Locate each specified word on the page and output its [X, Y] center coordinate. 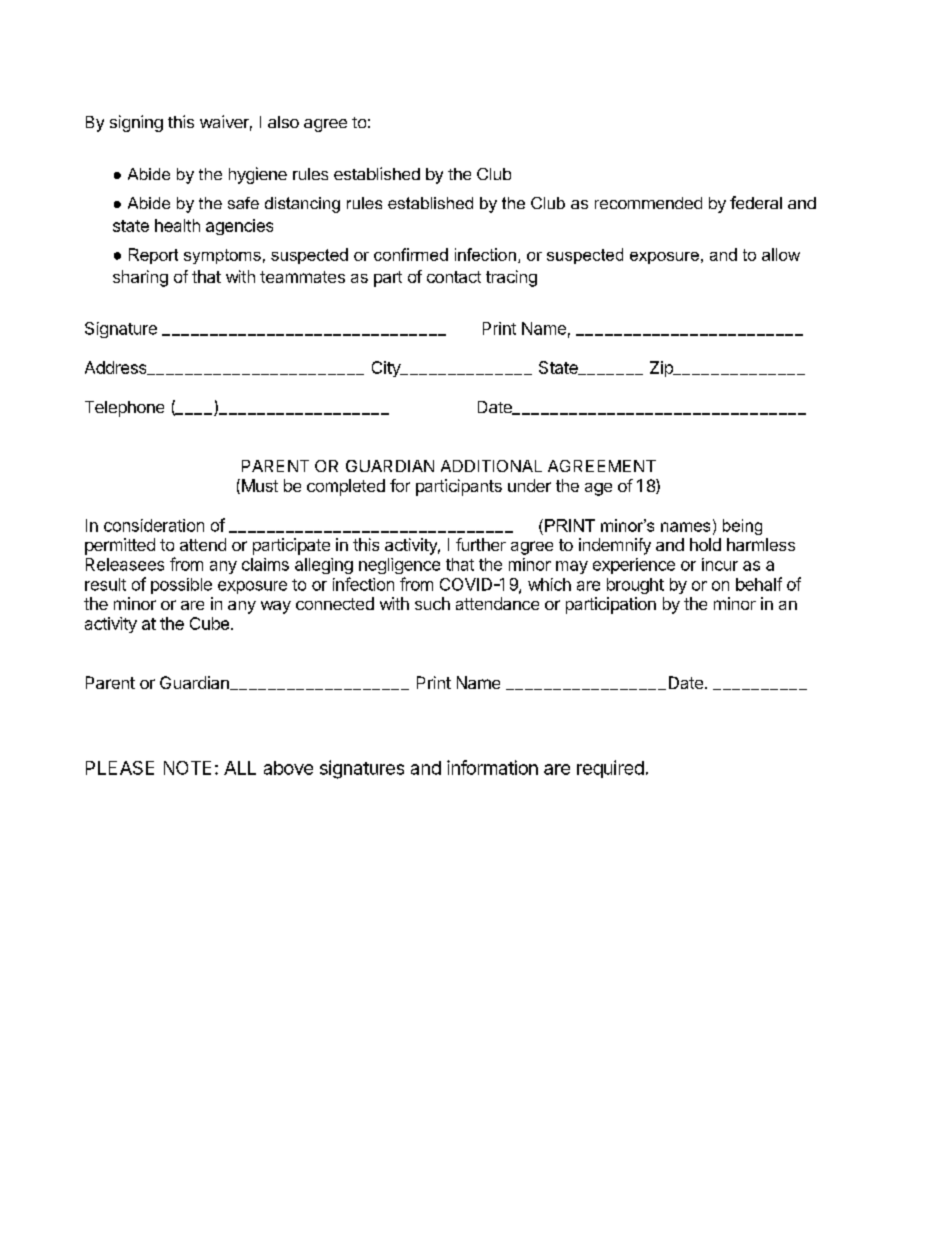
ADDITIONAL [491, 466]
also [283, 122]
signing [136, 123]
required [610, 769]
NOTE [187, 768]
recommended [648, 203]
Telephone [124, 409]
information [492, 767]
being [742, 527]
